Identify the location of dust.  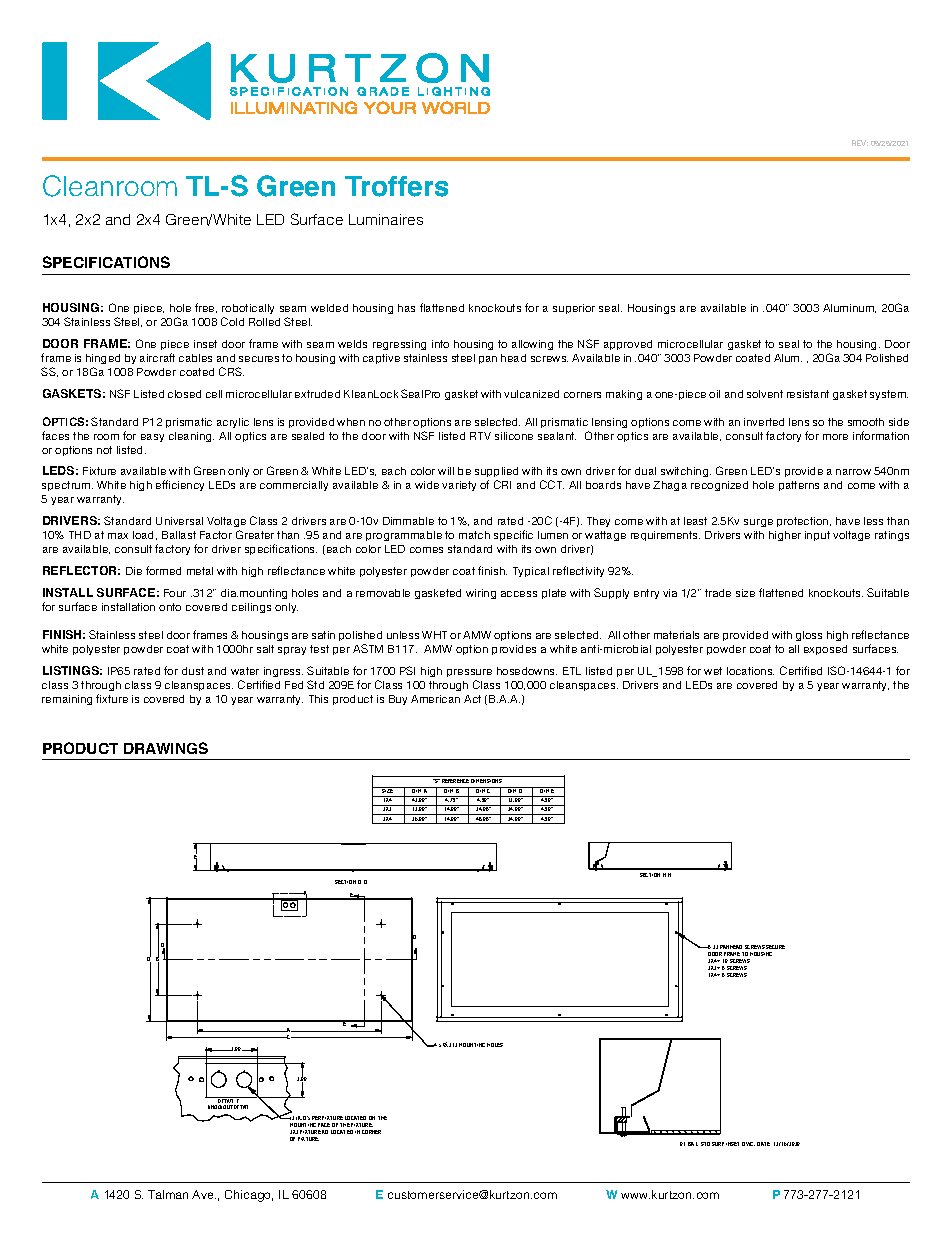
(193, 671).
